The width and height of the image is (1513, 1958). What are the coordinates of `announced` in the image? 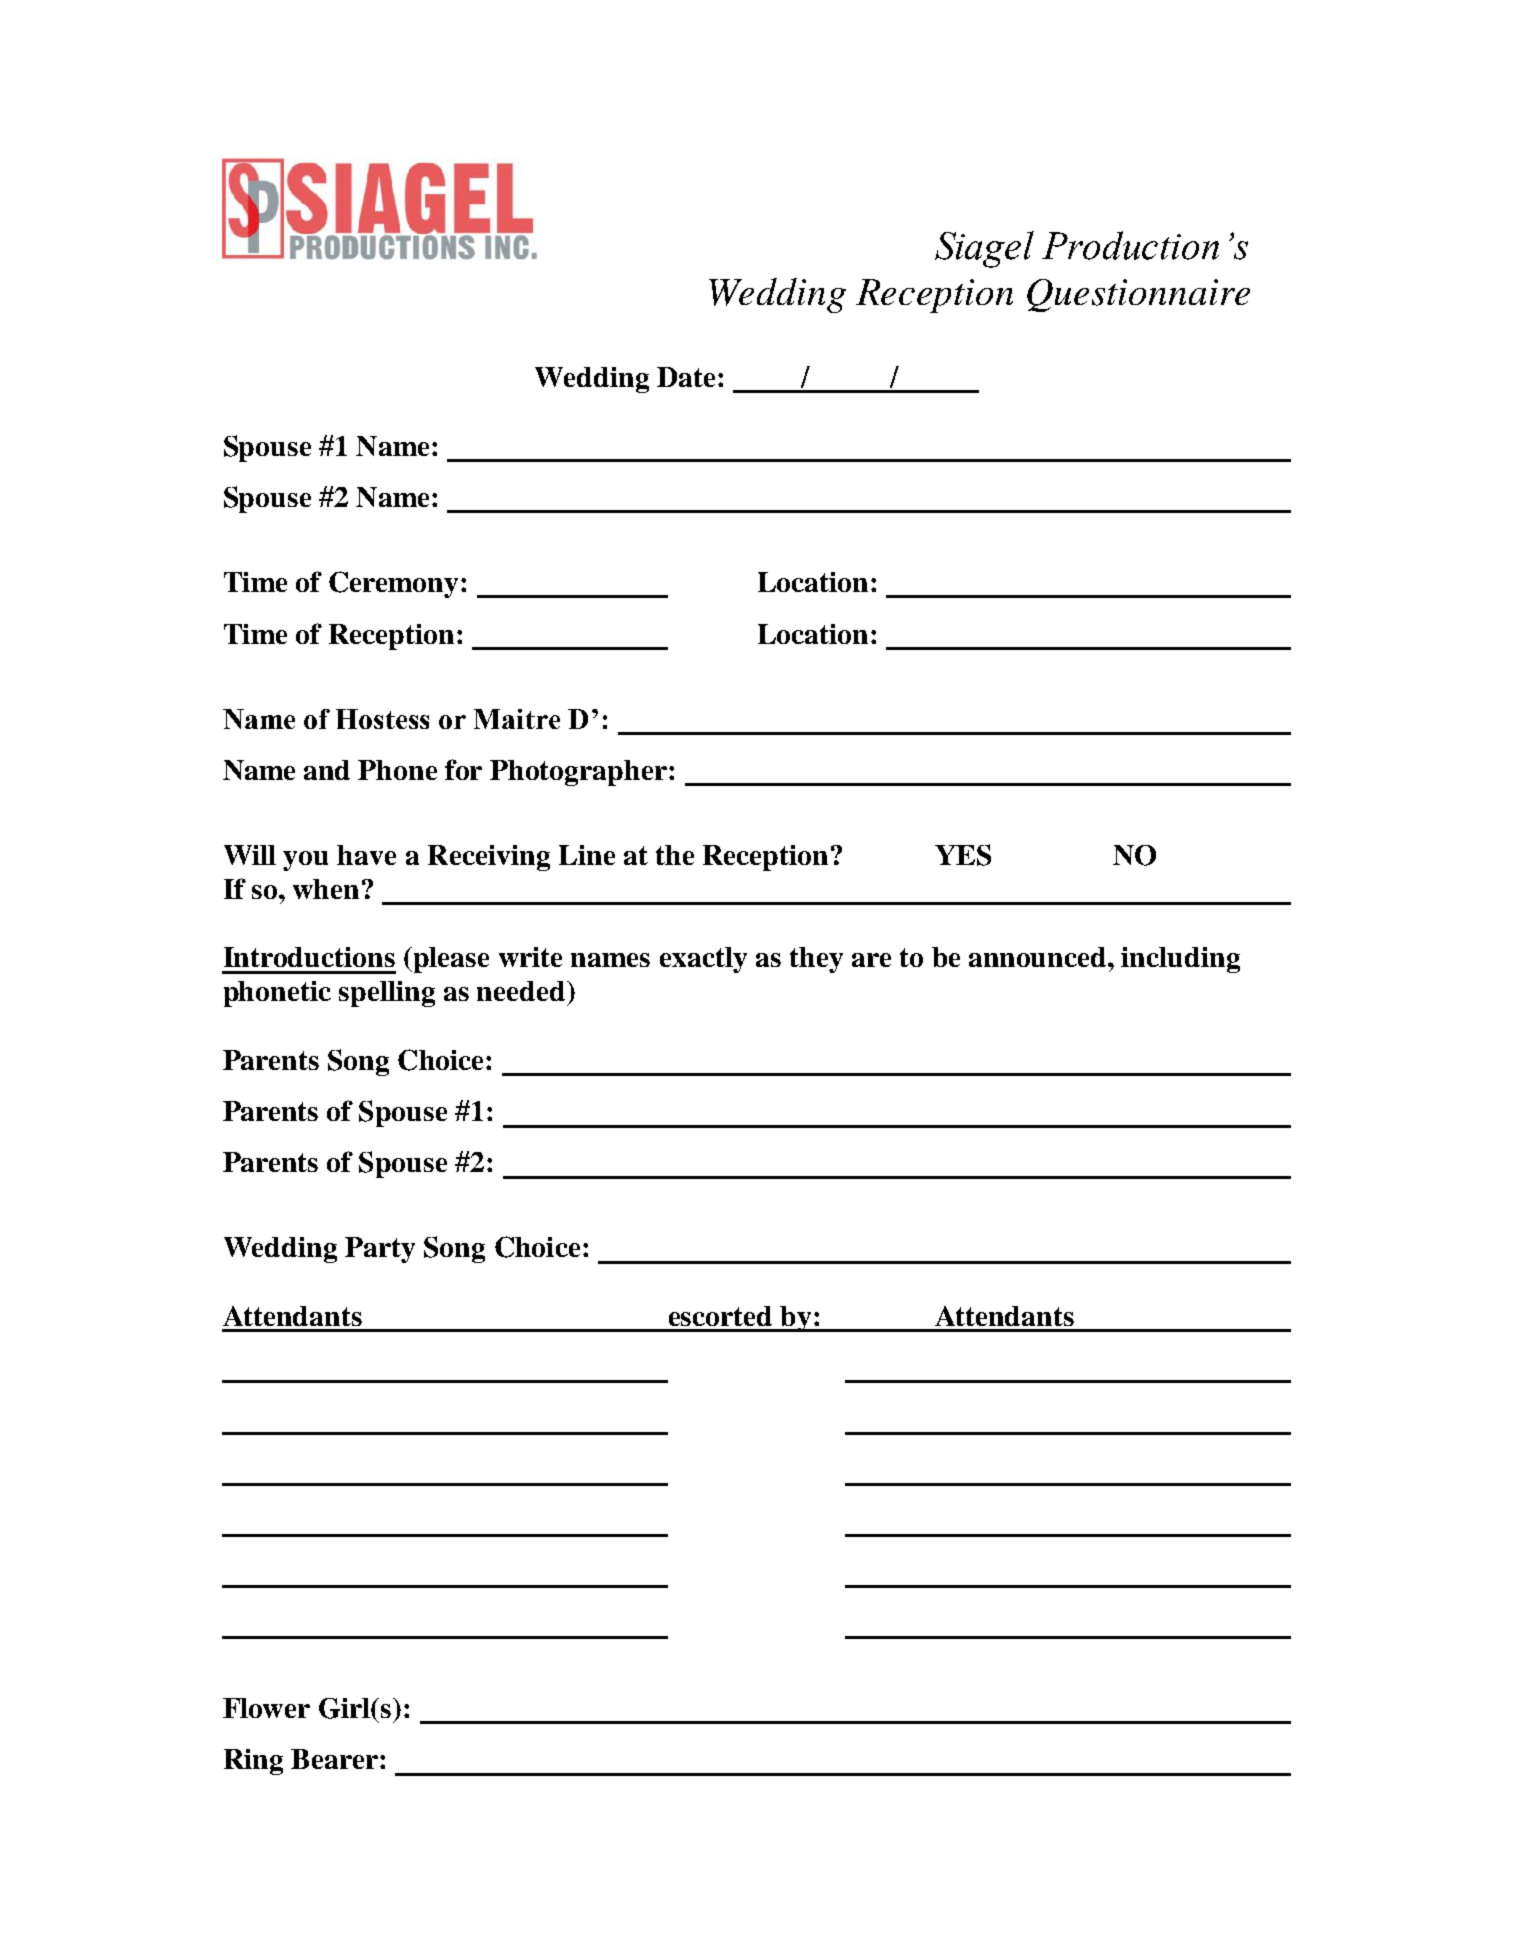 It's located at (1039, 957).
